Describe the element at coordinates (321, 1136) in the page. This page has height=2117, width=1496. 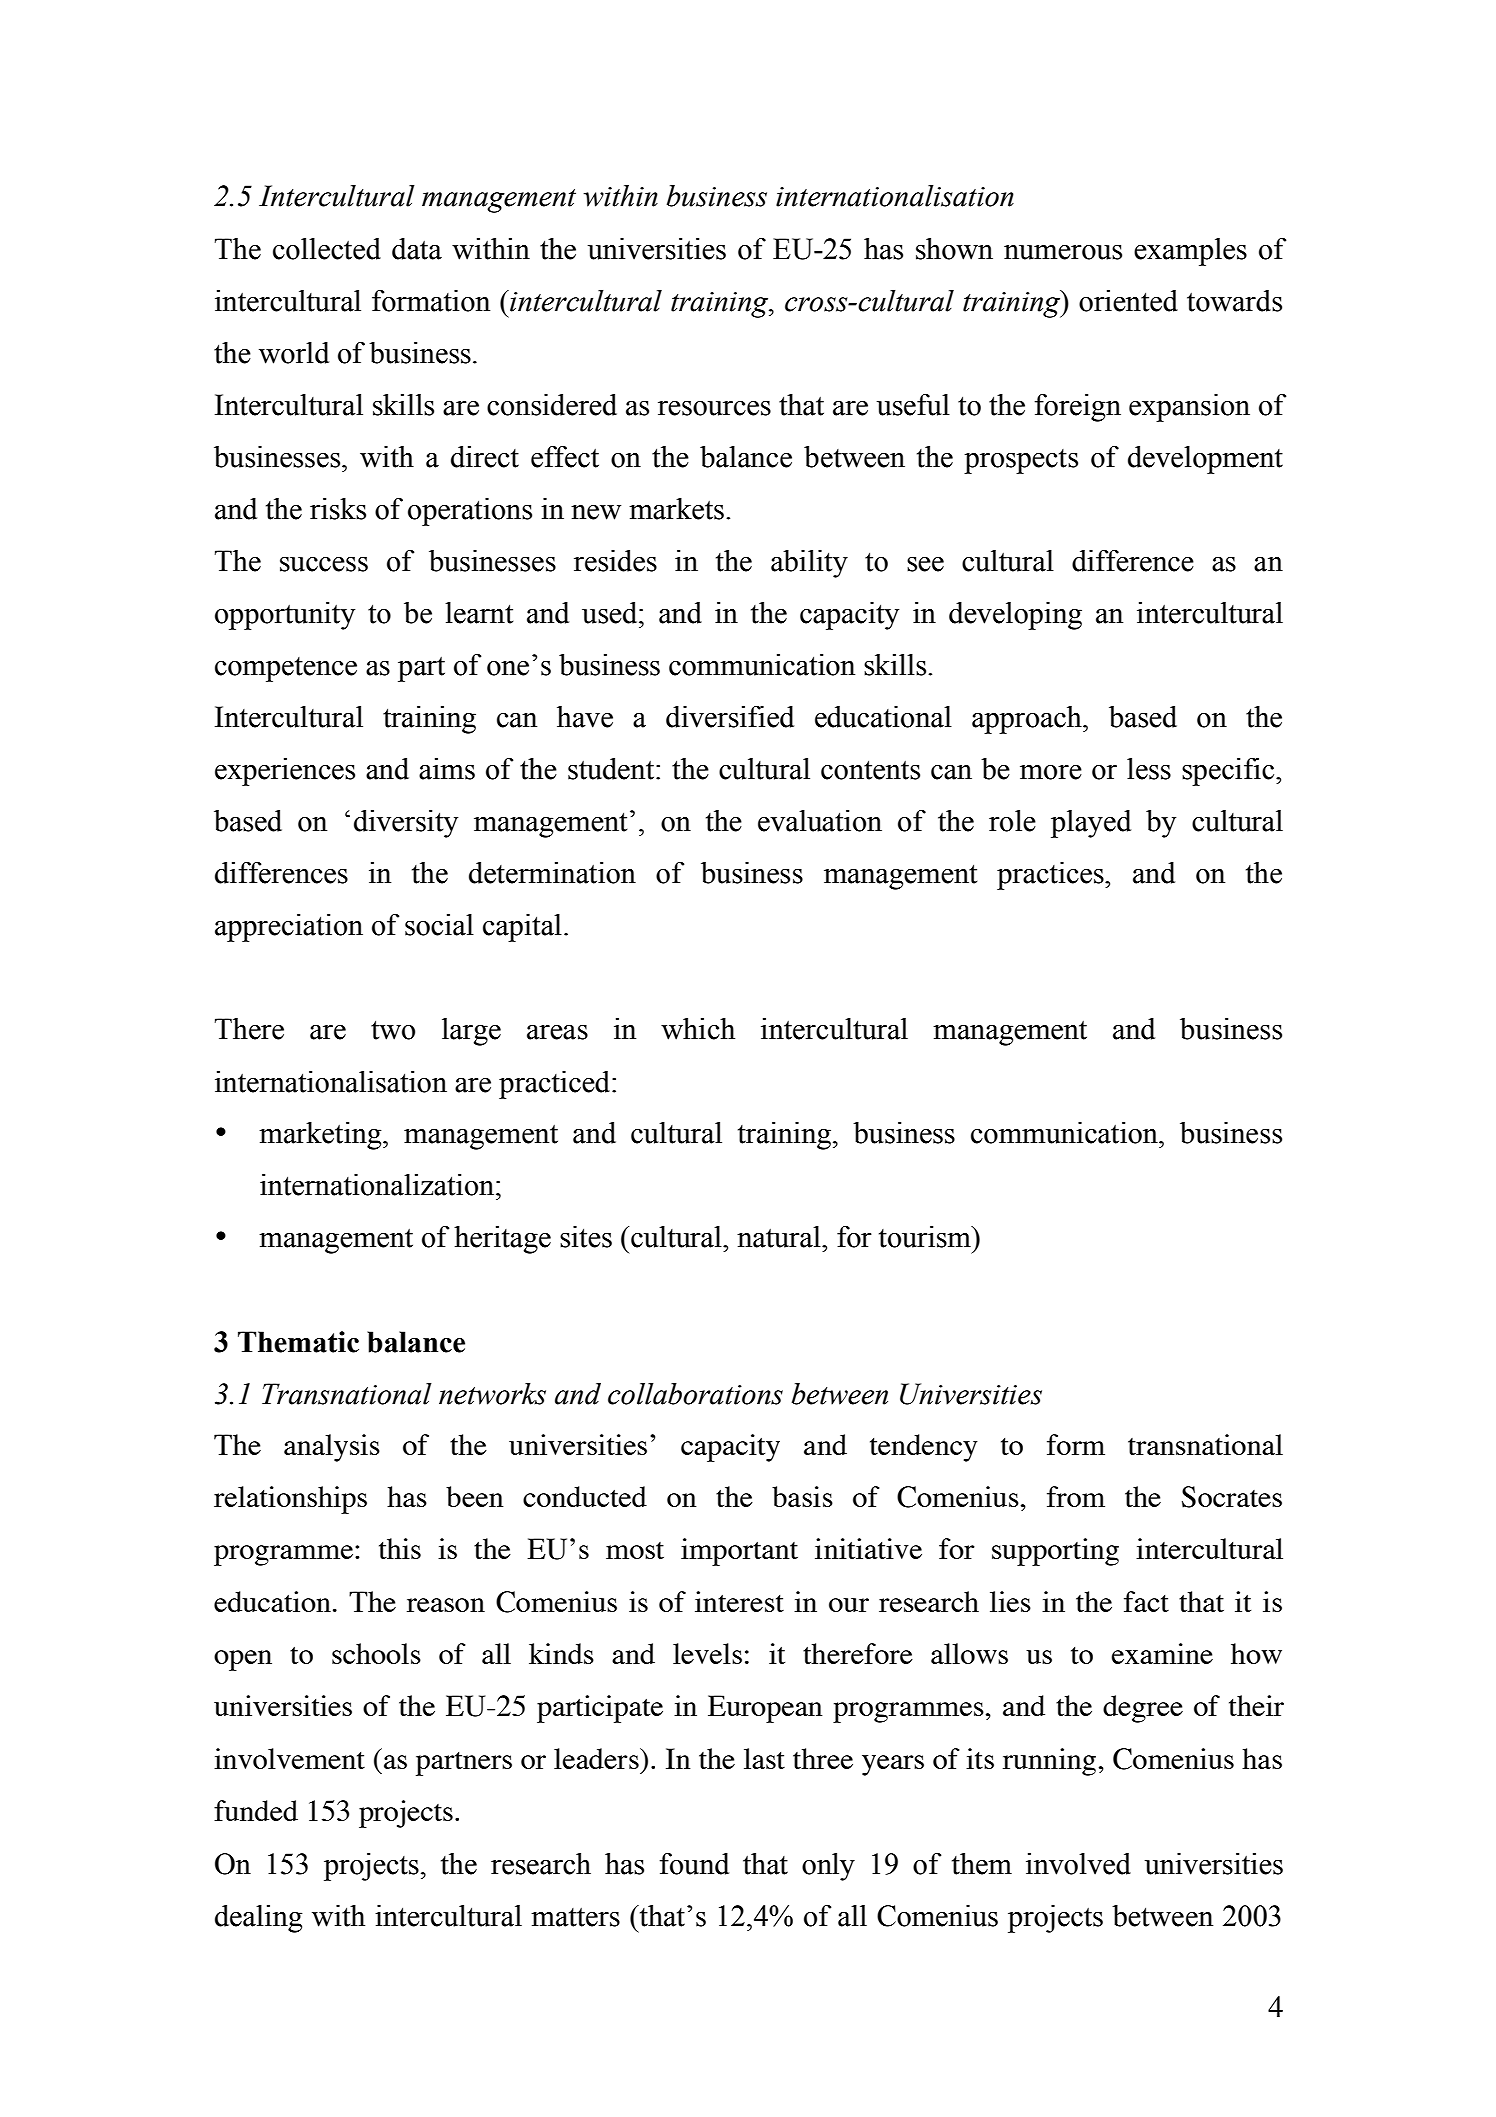
I see `marketing` at that location.
